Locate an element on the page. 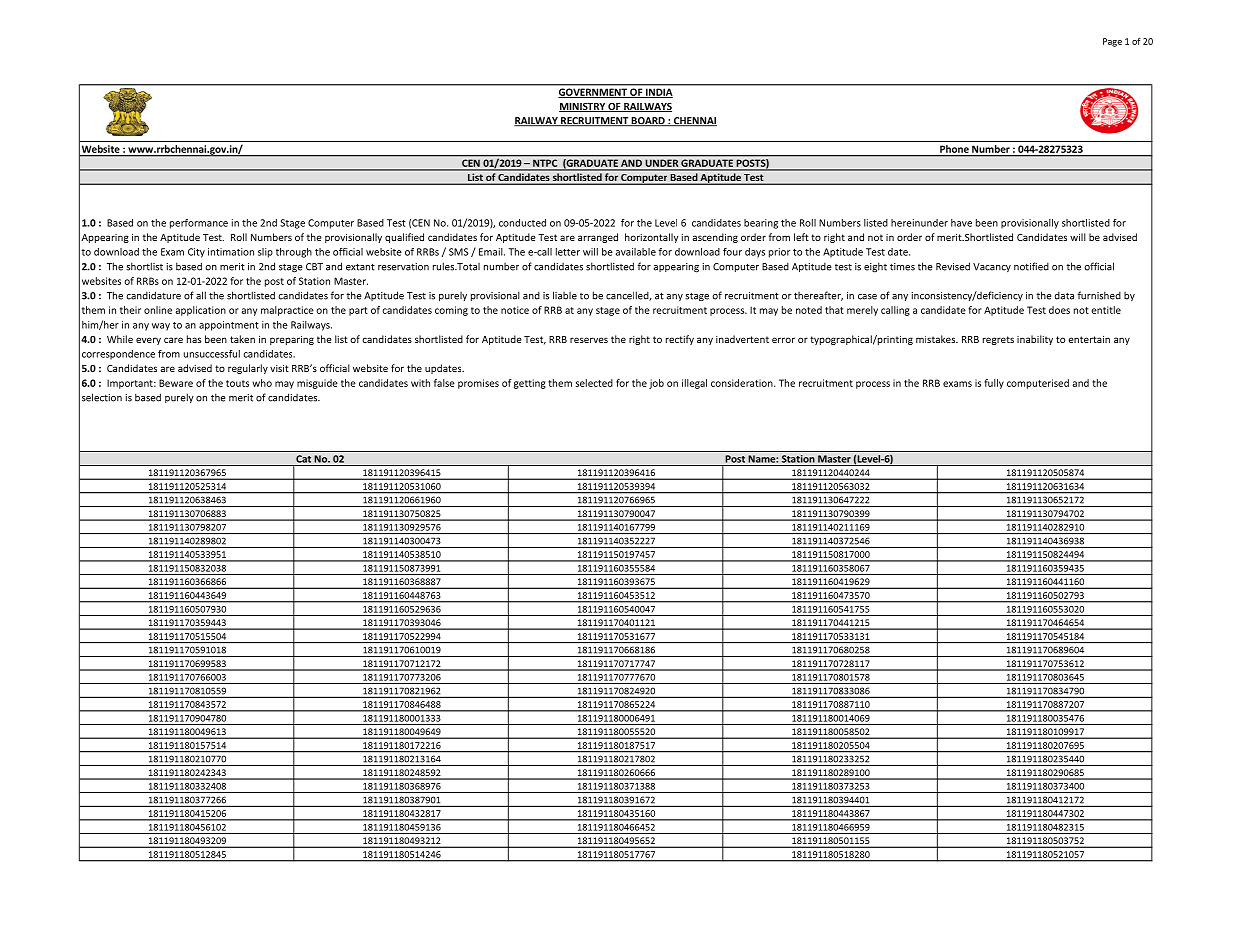 The height and width of the image is (952, 1233). selected is located at coordinates (594, 383).
